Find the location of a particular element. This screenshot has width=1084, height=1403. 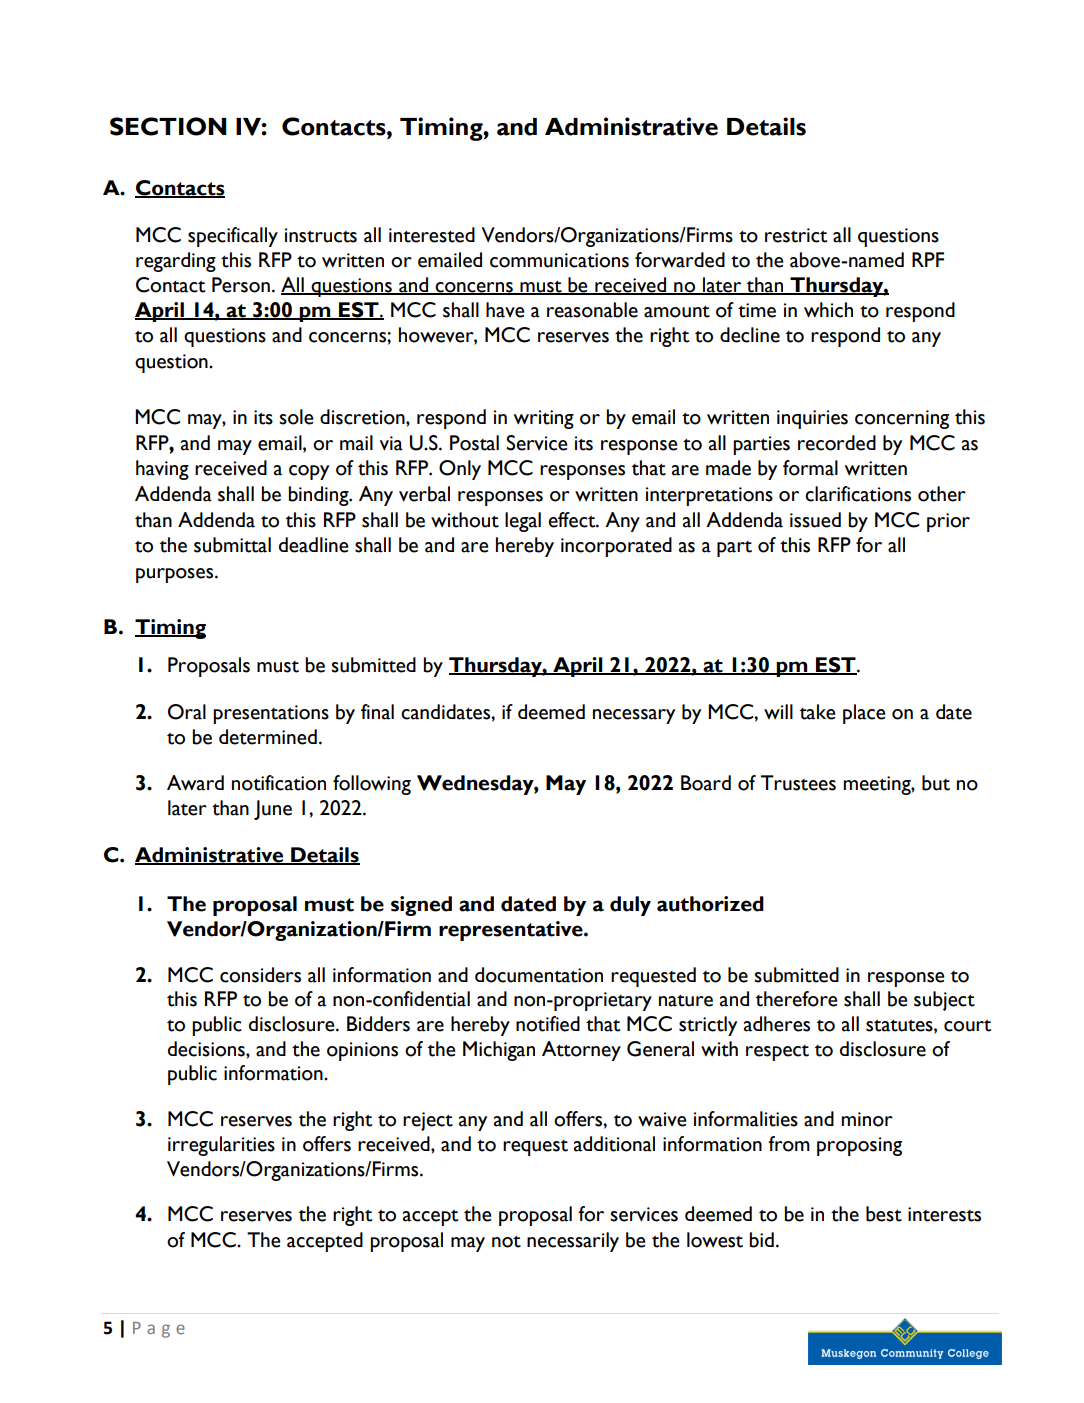

SECTION is located at coordinates (168, 126).
